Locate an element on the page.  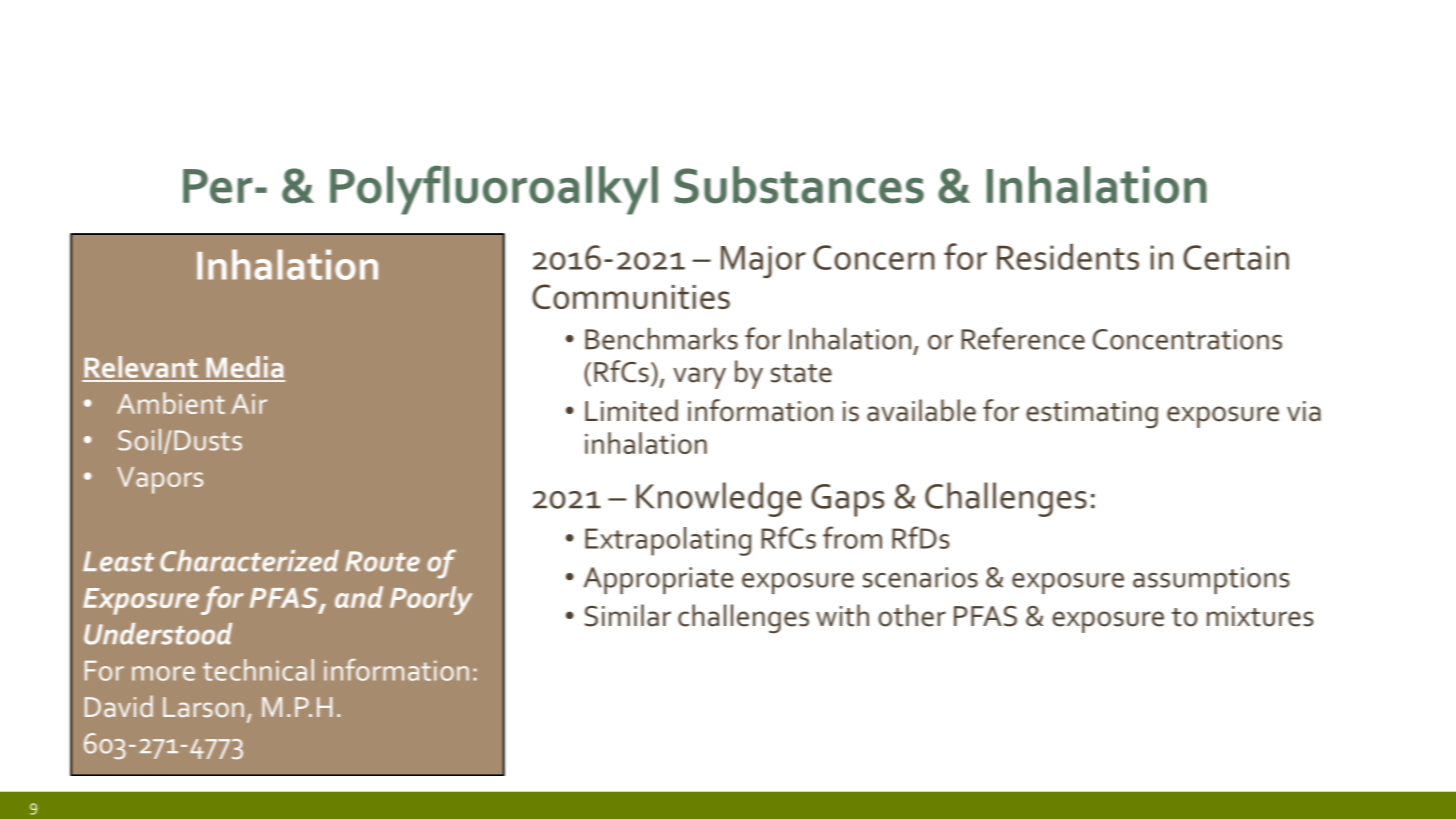
Benchmarks is located at coordinates (661, 338).
